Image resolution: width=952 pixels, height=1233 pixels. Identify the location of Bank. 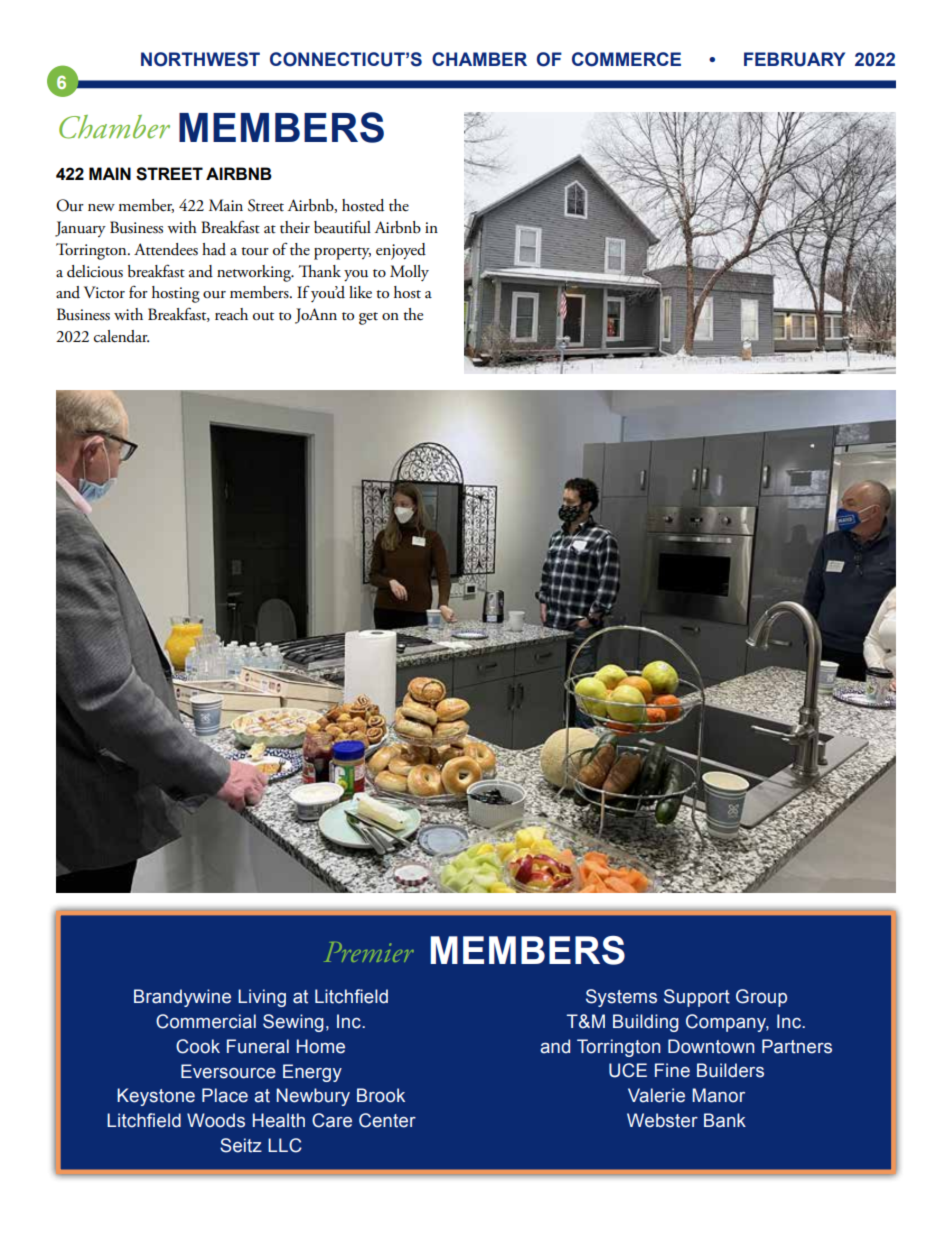
(725, 1120).
